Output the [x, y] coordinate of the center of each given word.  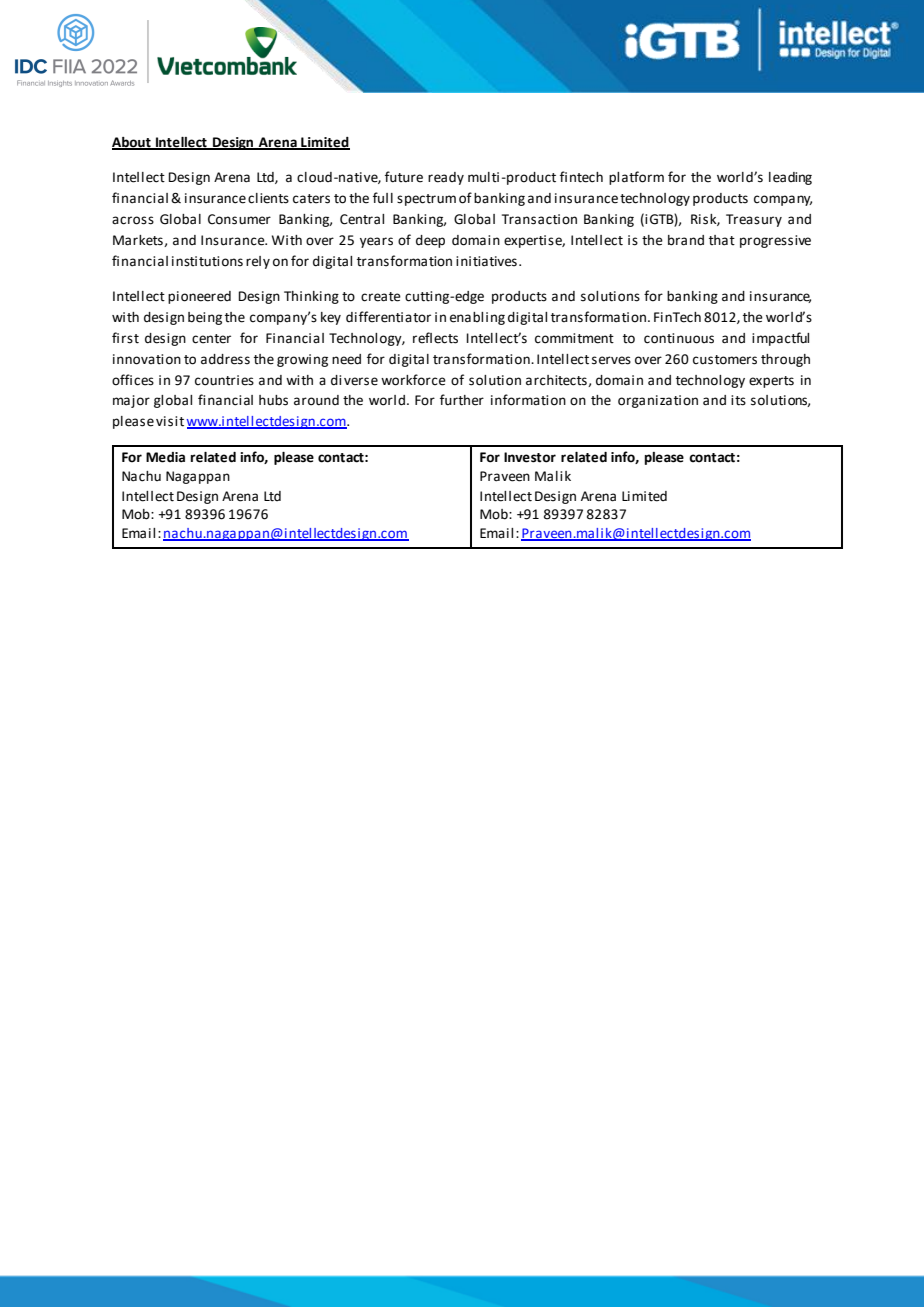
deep [430, 241]
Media [165, 457]
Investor [530, 457]
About [132, 143]
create [381, 297]
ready [446, 178]
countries [224, 380]
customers [725, 360]
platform [636, 178]
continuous [679, 338]
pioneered [199, 297]
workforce [413, 380]
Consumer [239, 219]
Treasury [754, 220]
